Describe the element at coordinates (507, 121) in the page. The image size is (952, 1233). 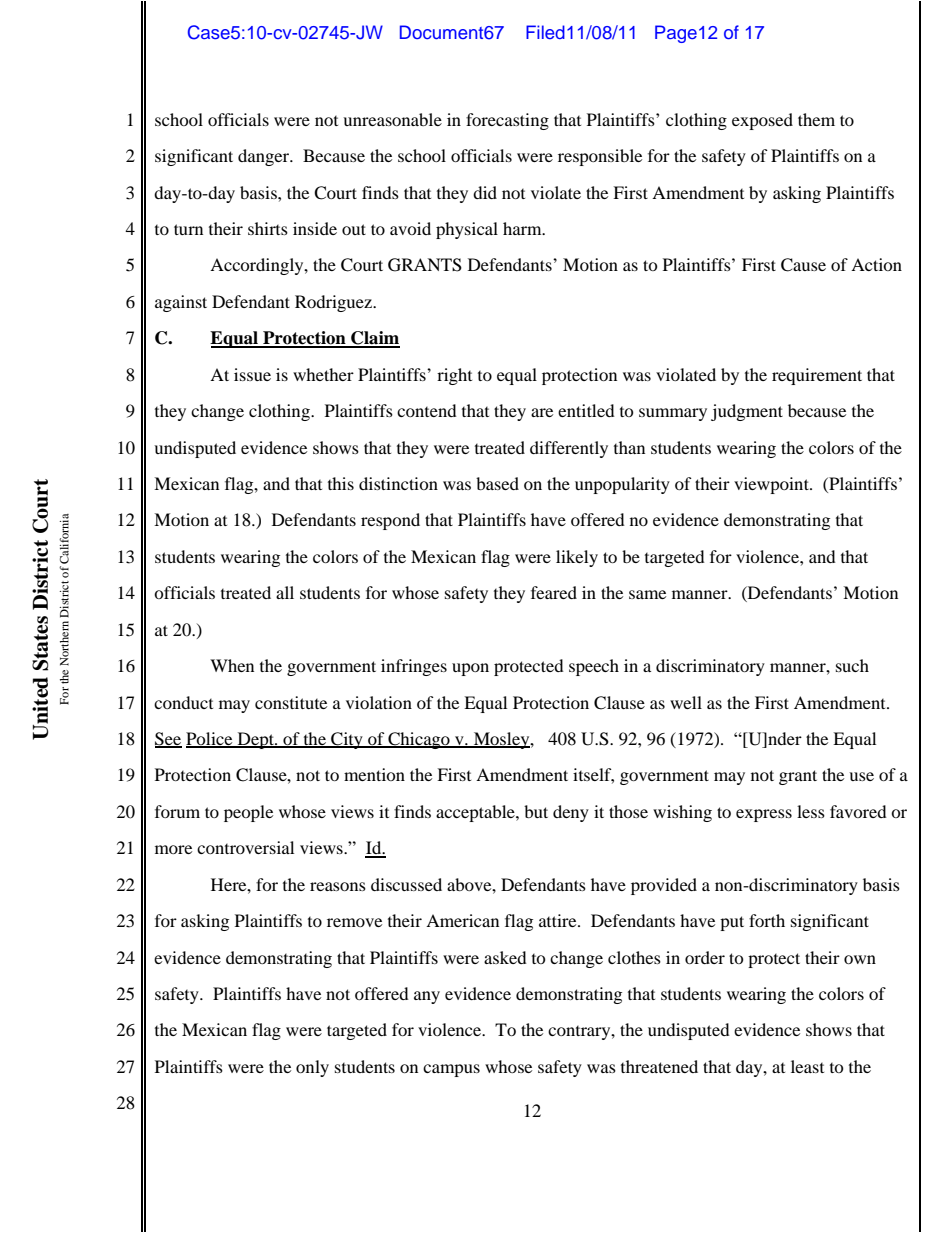
I see `forecasting` at that location.
